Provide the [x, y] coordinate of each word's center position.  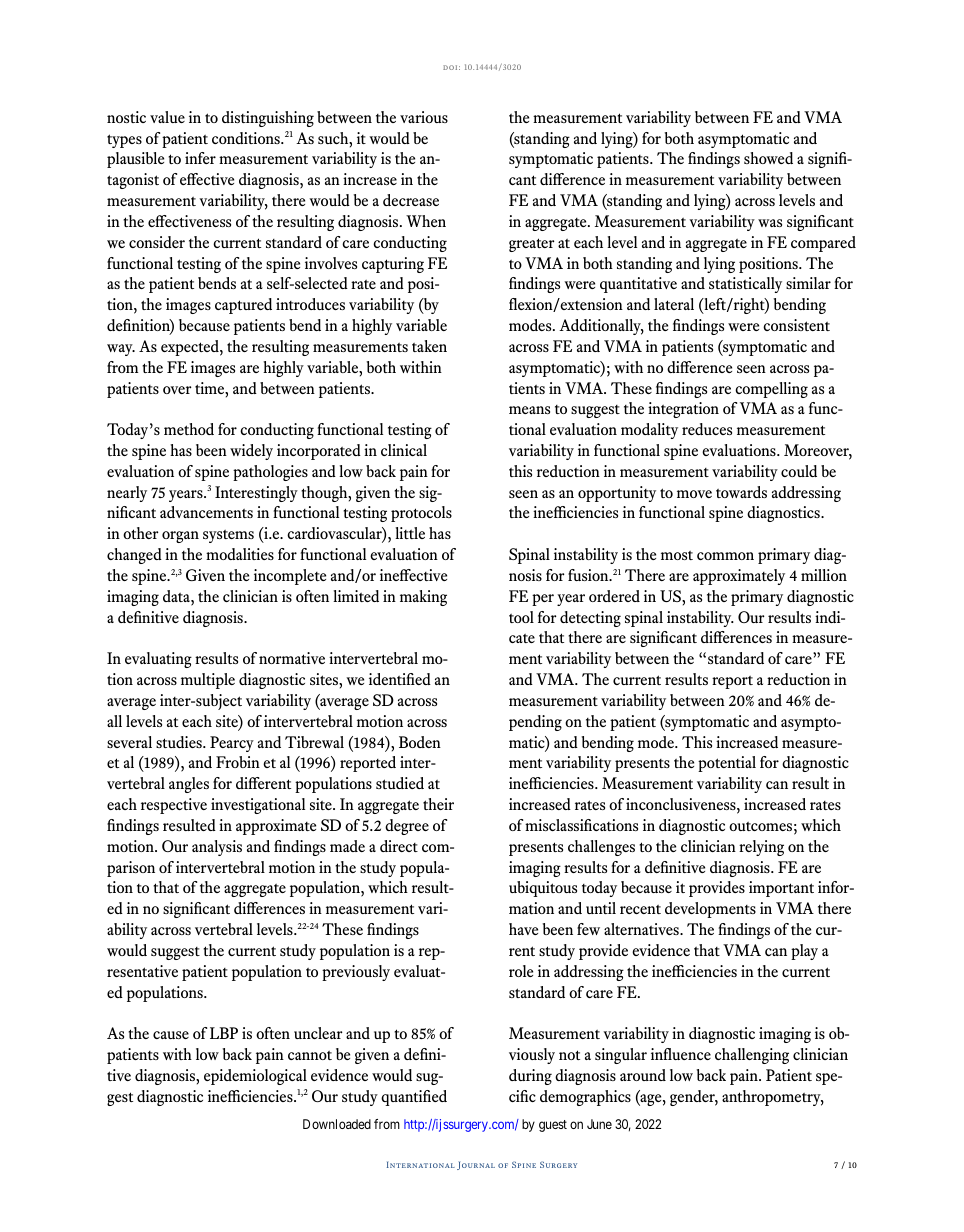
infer [200, 158]
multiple [208, 681]
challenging [752, 1056]
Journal [476, 1165]
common [725, 556]
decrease [411, 200]
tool [521, 617]
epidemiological [255, 1077]
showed [768, 158]
